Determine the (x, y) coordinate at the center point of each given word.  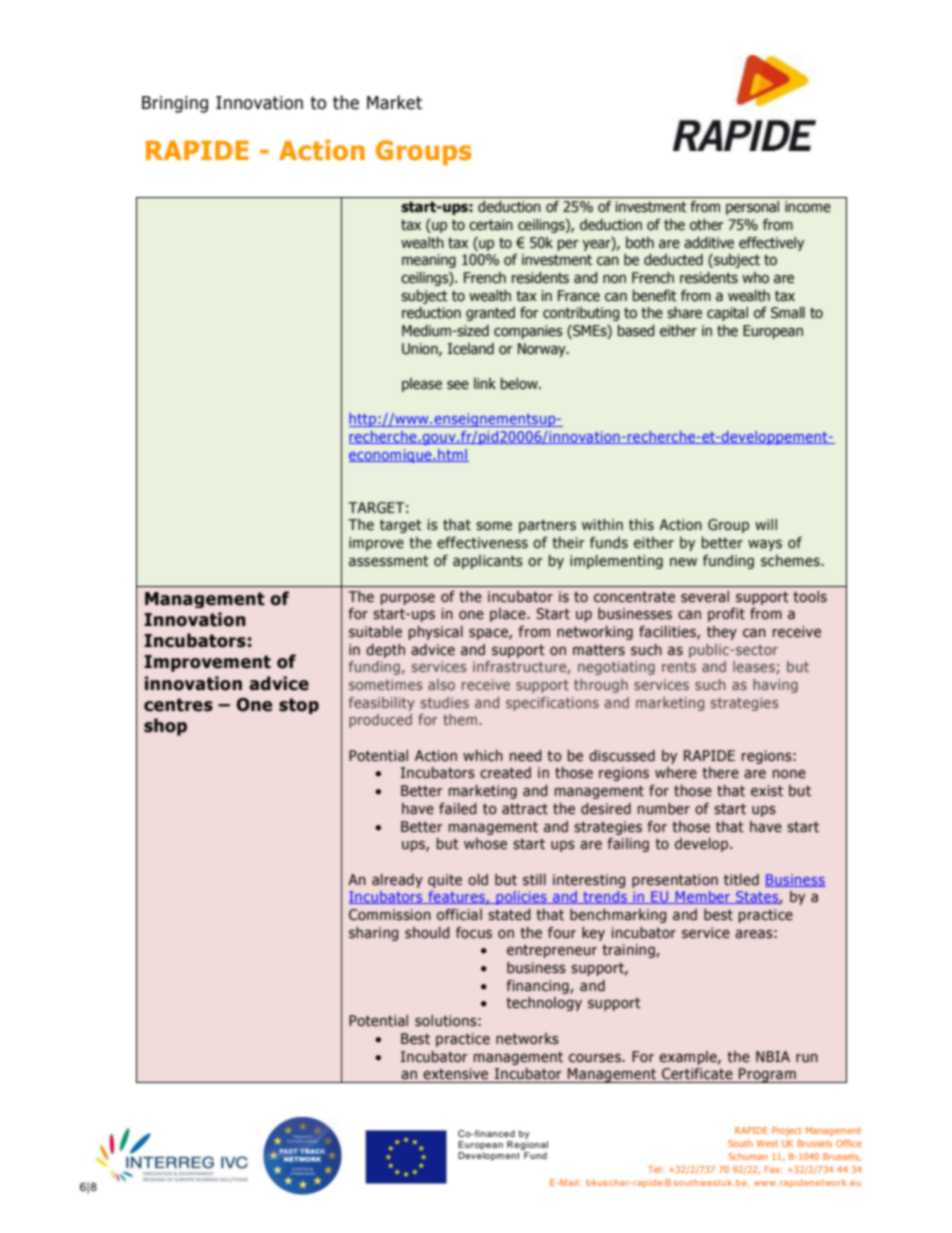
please (422, 385)
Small (788, 313)
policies (521, 898)
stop (299, 706)
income (808, 207)
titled (741, 880)
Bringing (175, 104)
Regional (527, 1147)
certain (491, 225)
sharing (373, 934)
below (520, 384)
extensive (455, 1074)
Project (787, 1131)
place (509, 615)
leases (754, 666)
